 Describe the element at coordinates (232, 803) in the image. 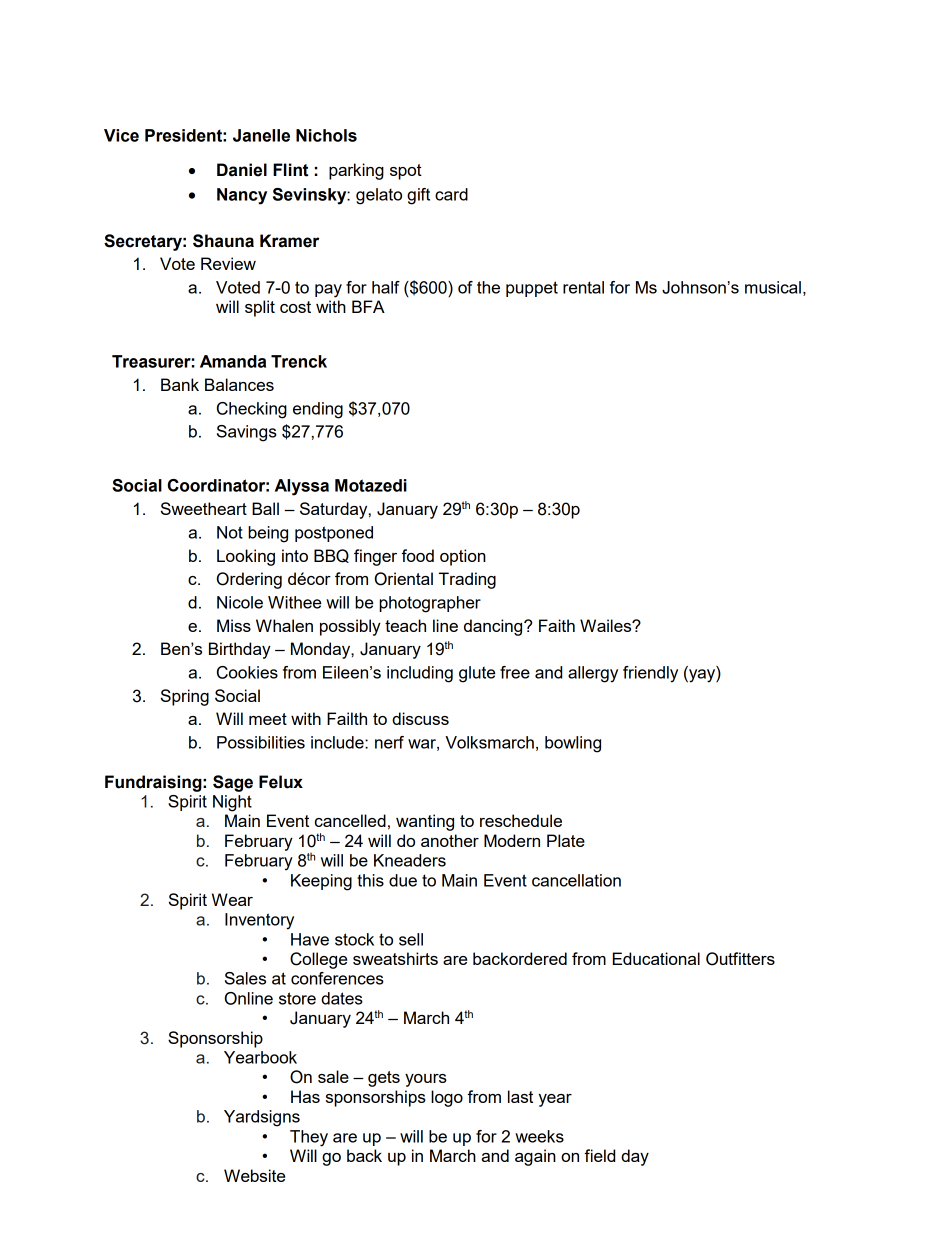

I see `Night` at that location.
